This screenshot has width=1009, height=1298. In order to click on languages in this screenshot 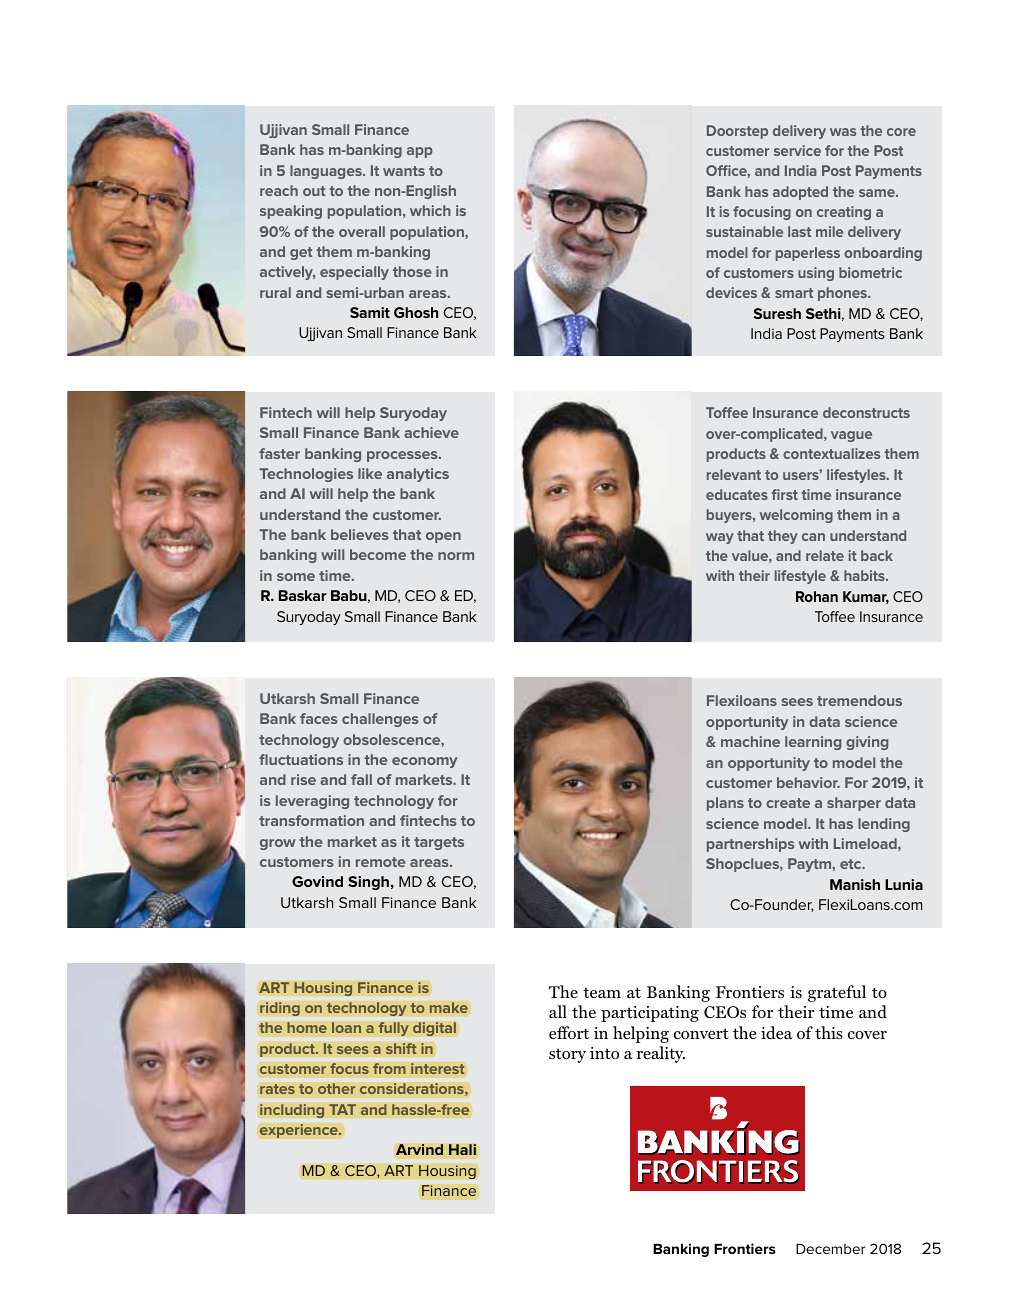, I will do `click(327, 172)`.
